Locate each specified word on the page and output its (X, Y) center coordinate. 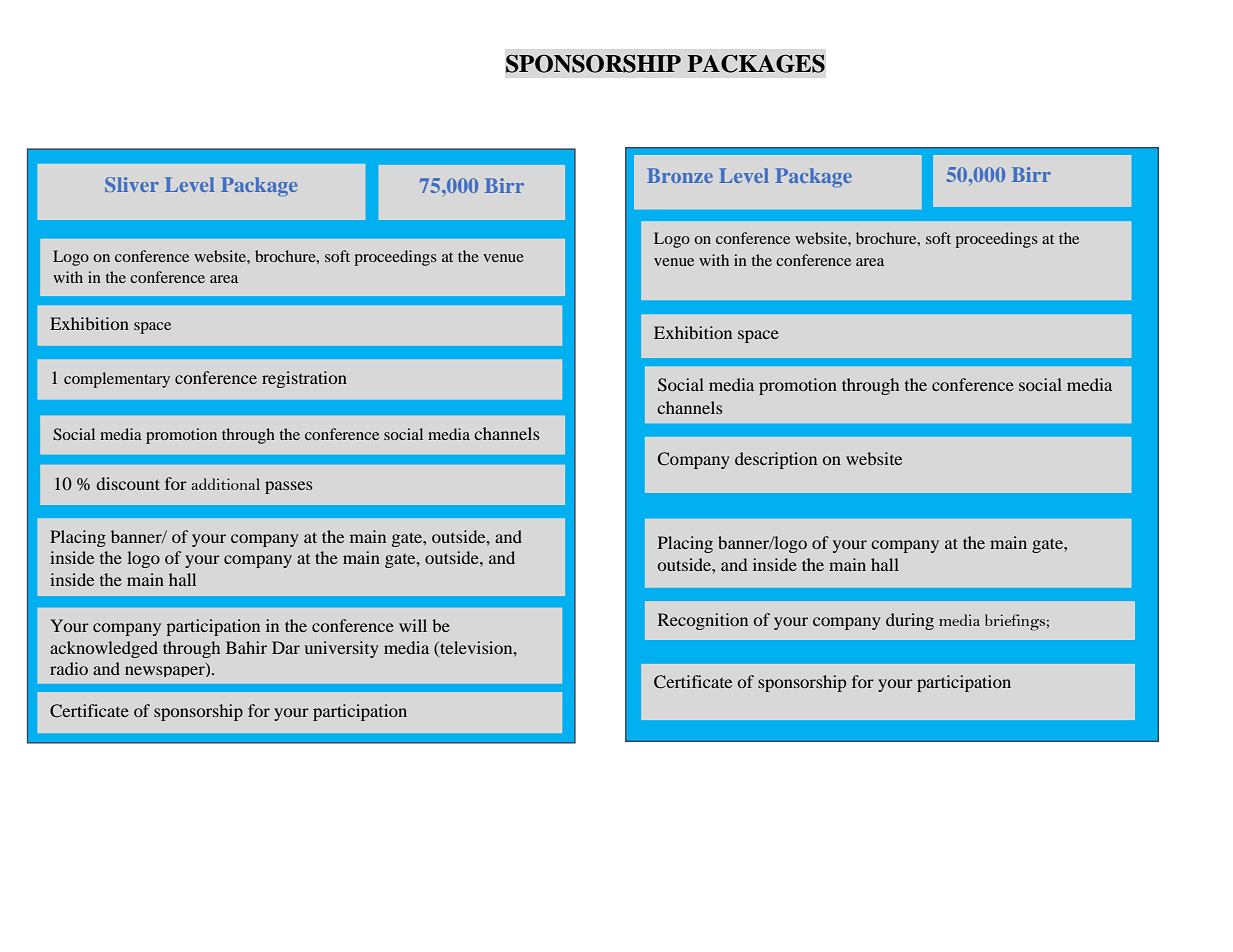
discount (128, 483)
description (776, 460)
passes (289, 487)
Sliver (132, 184)
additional (225, 484)
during (910, 621)
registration (304, 379)
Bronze (680, 175)
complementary (117, 380)
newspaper (166, 671)
